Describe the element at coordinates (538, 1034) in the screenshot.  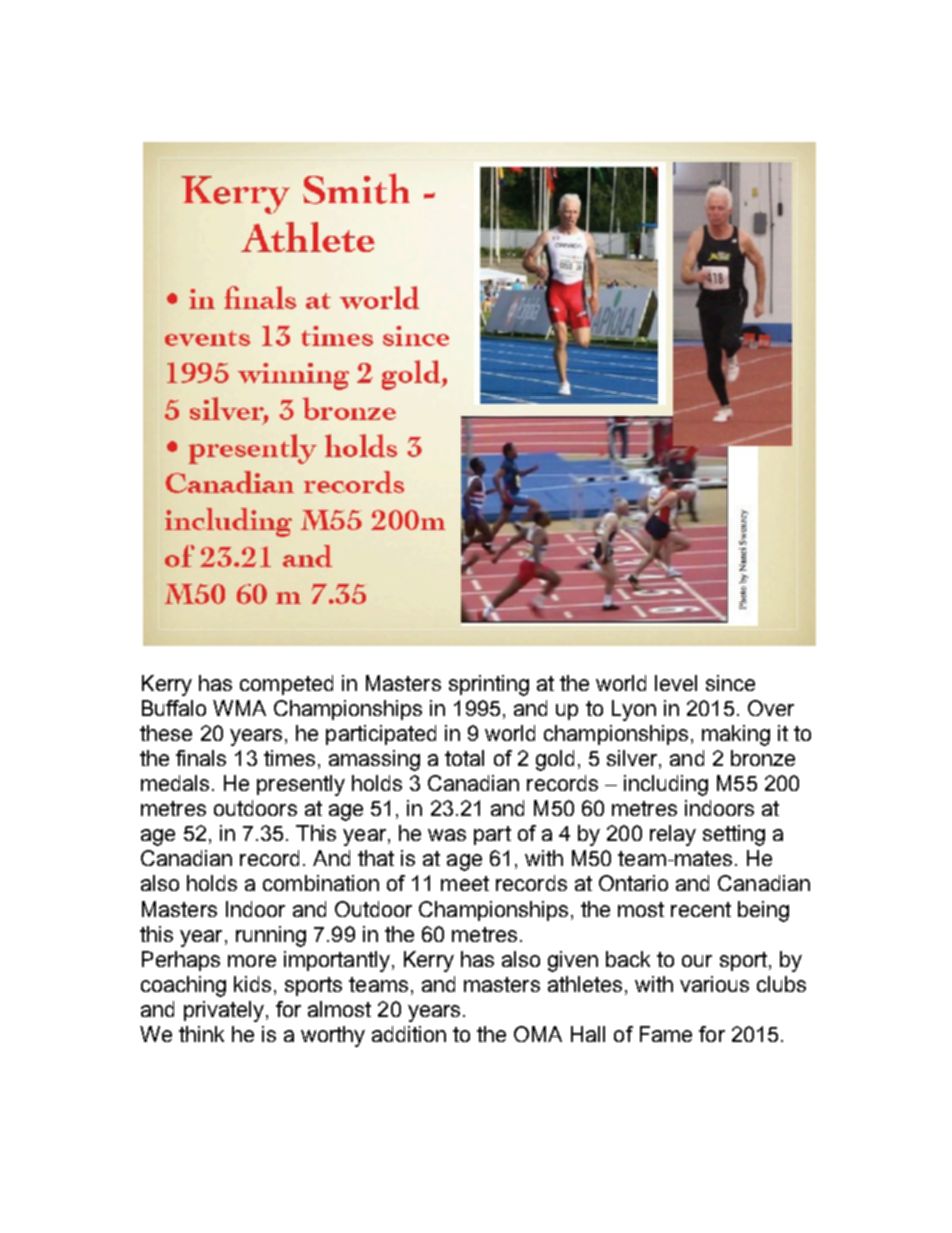
I see `OMA` at that location.
